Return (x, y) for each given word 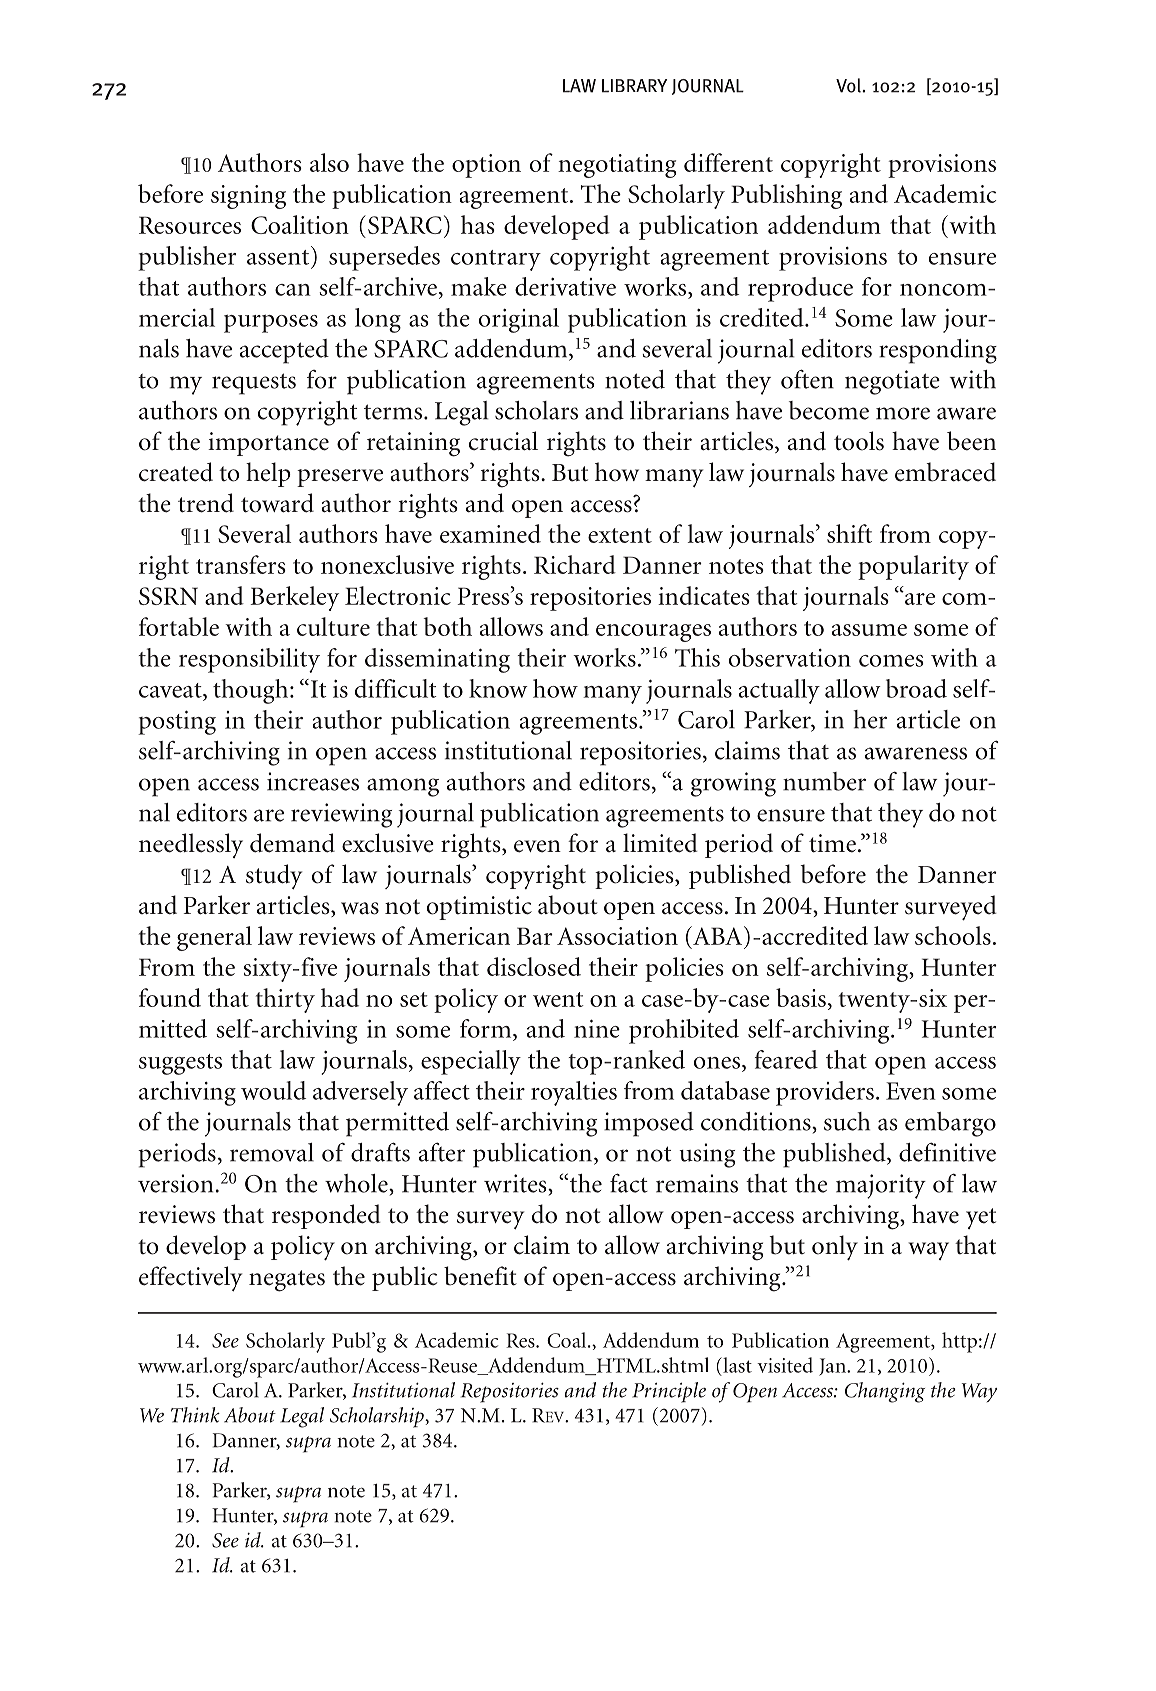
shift (849, 533)
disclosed (534, 966)
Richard (575, 564)
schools (953, 935)
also (329, 162)
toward (277, 503)
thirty (285, 1000)
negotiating (617, 166)
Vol (849, 85)
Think (195, 1415)
